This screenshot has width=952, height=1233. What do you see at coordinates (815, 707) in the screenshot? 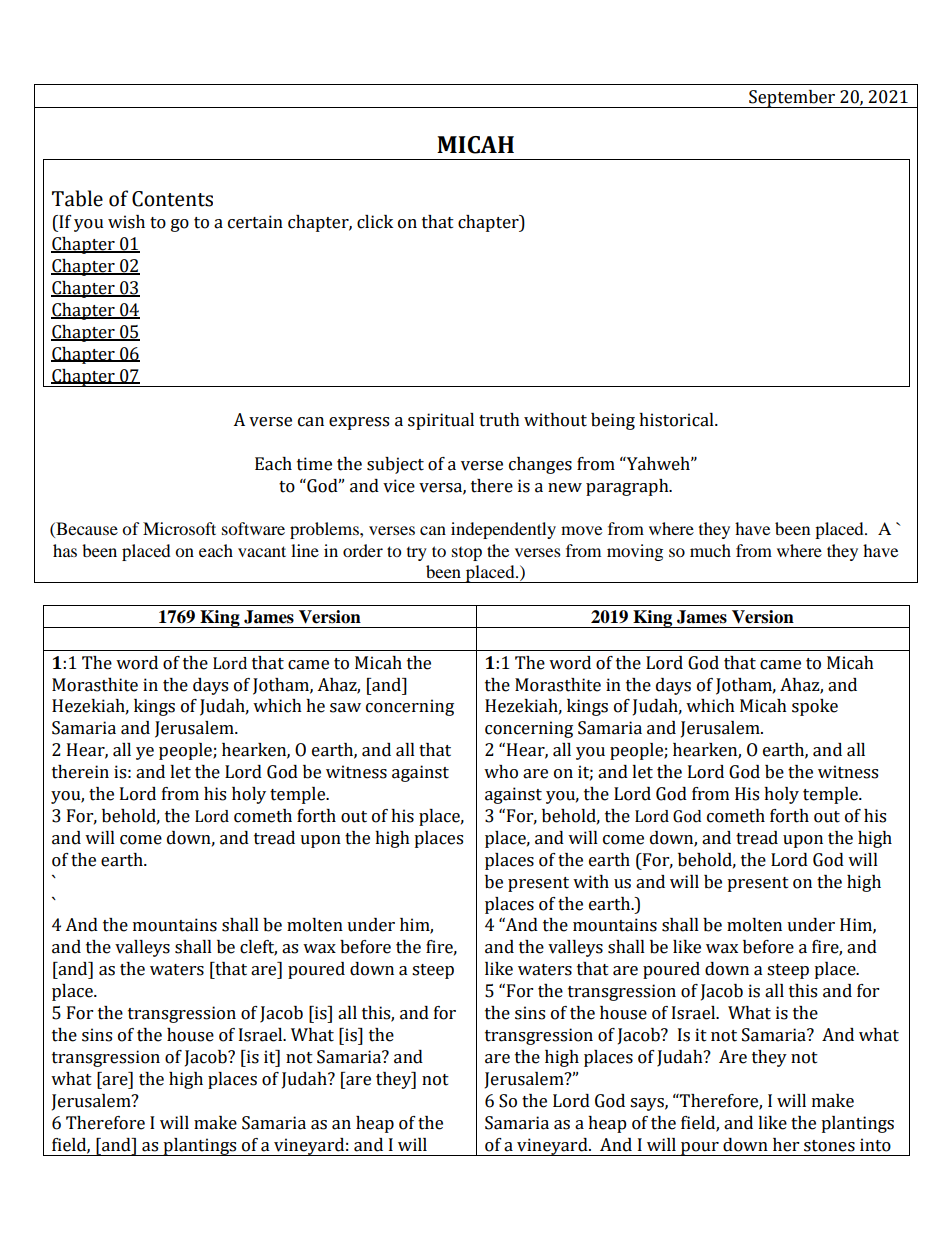
I see `spoke` at bounding box center [815, 707].
